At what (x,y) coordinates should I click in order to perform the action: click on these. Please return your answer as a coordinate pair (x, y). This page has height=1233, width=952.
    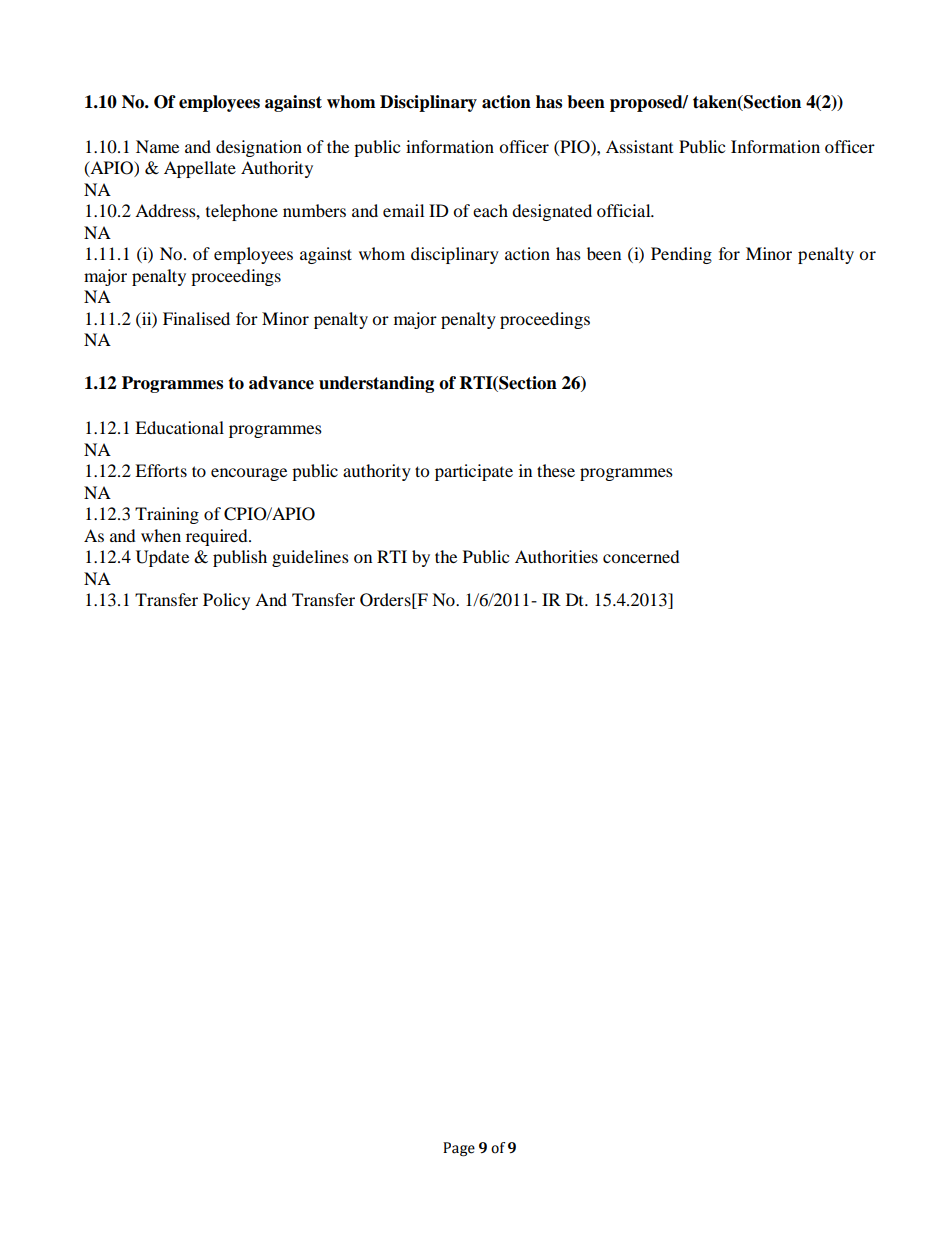
    Looking at the image, I should click on (556, 470).
